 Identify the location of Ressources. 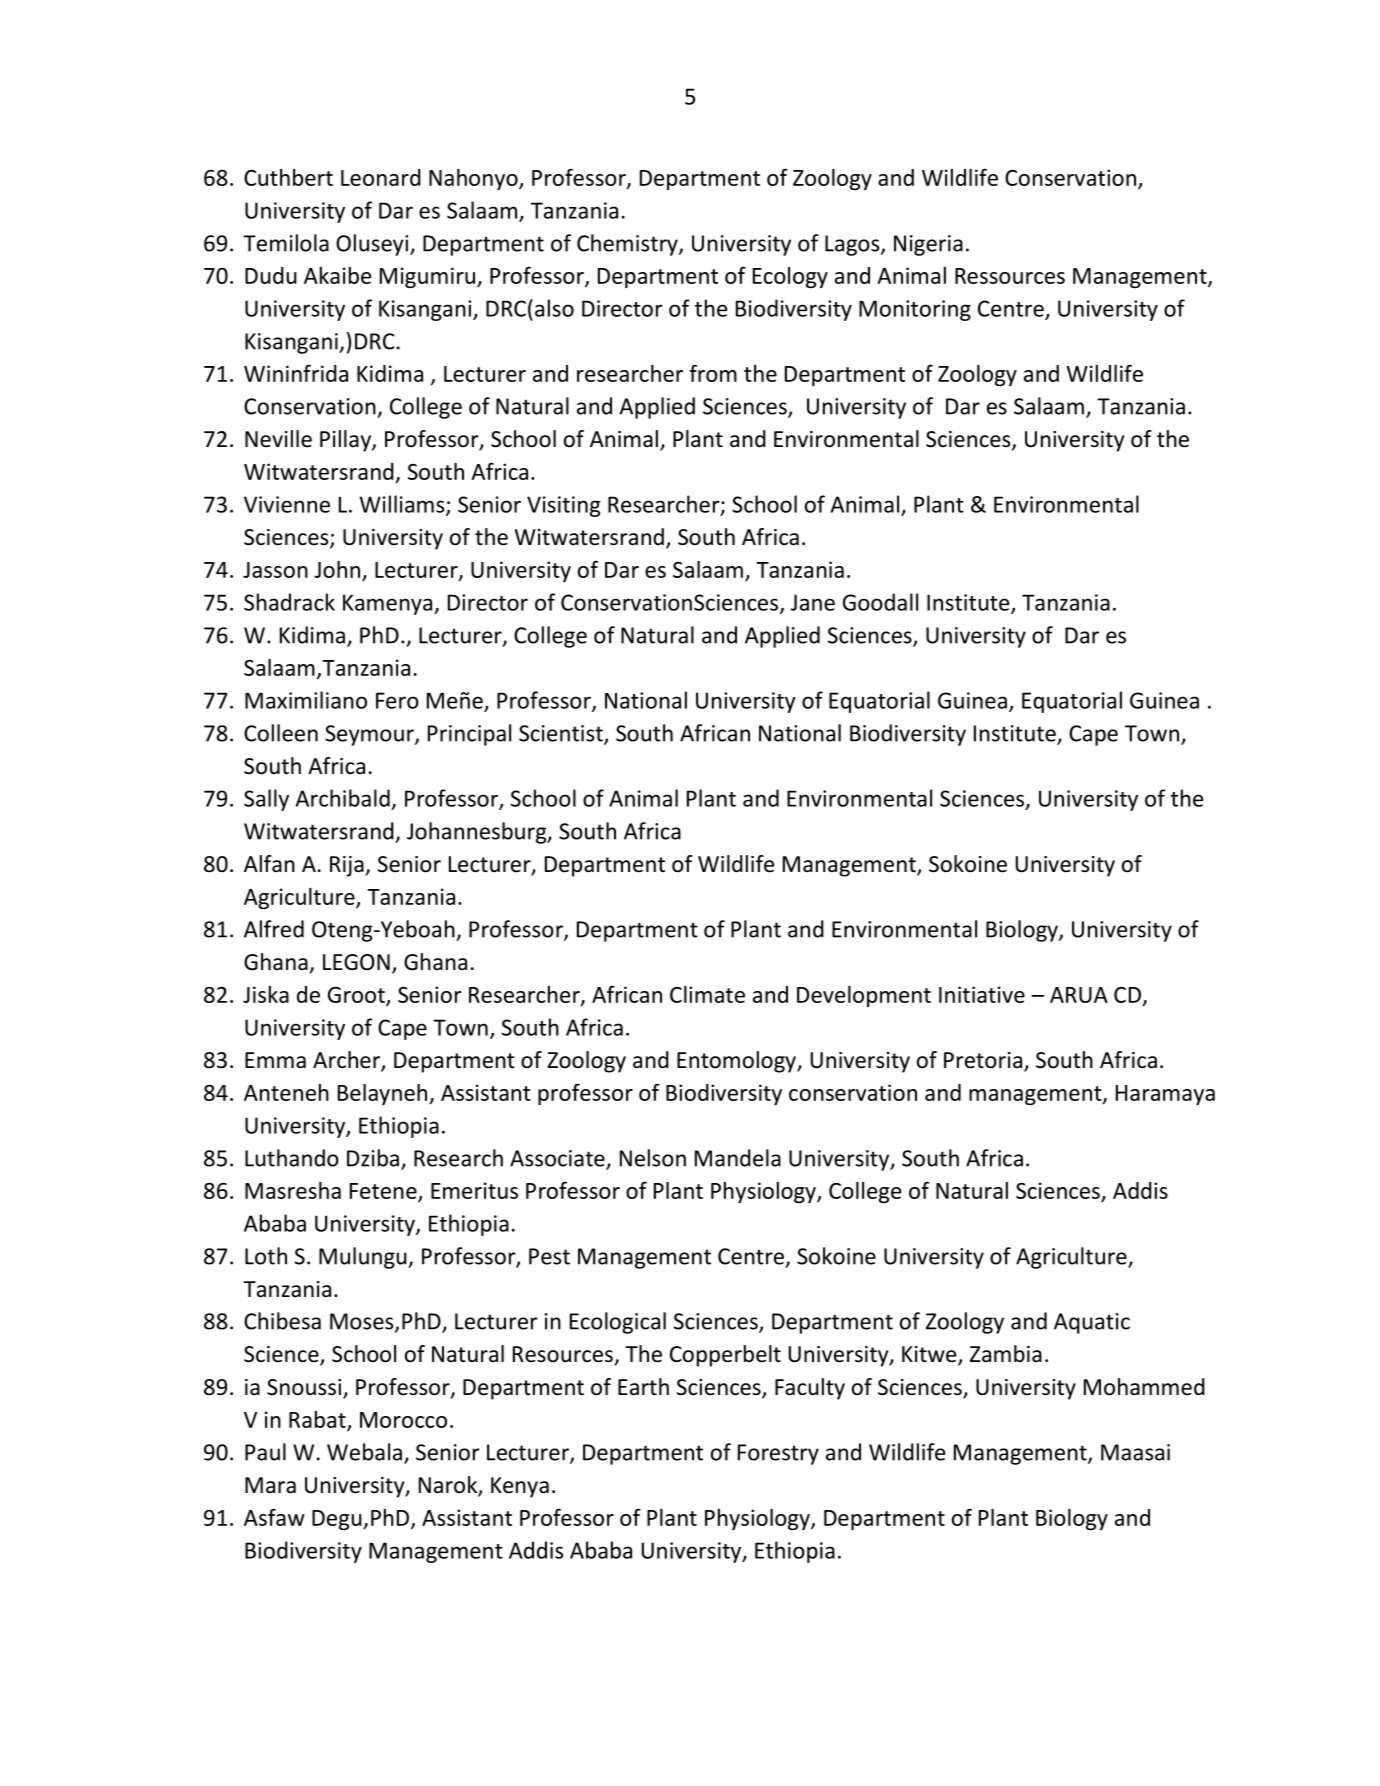
(1010, 276).
